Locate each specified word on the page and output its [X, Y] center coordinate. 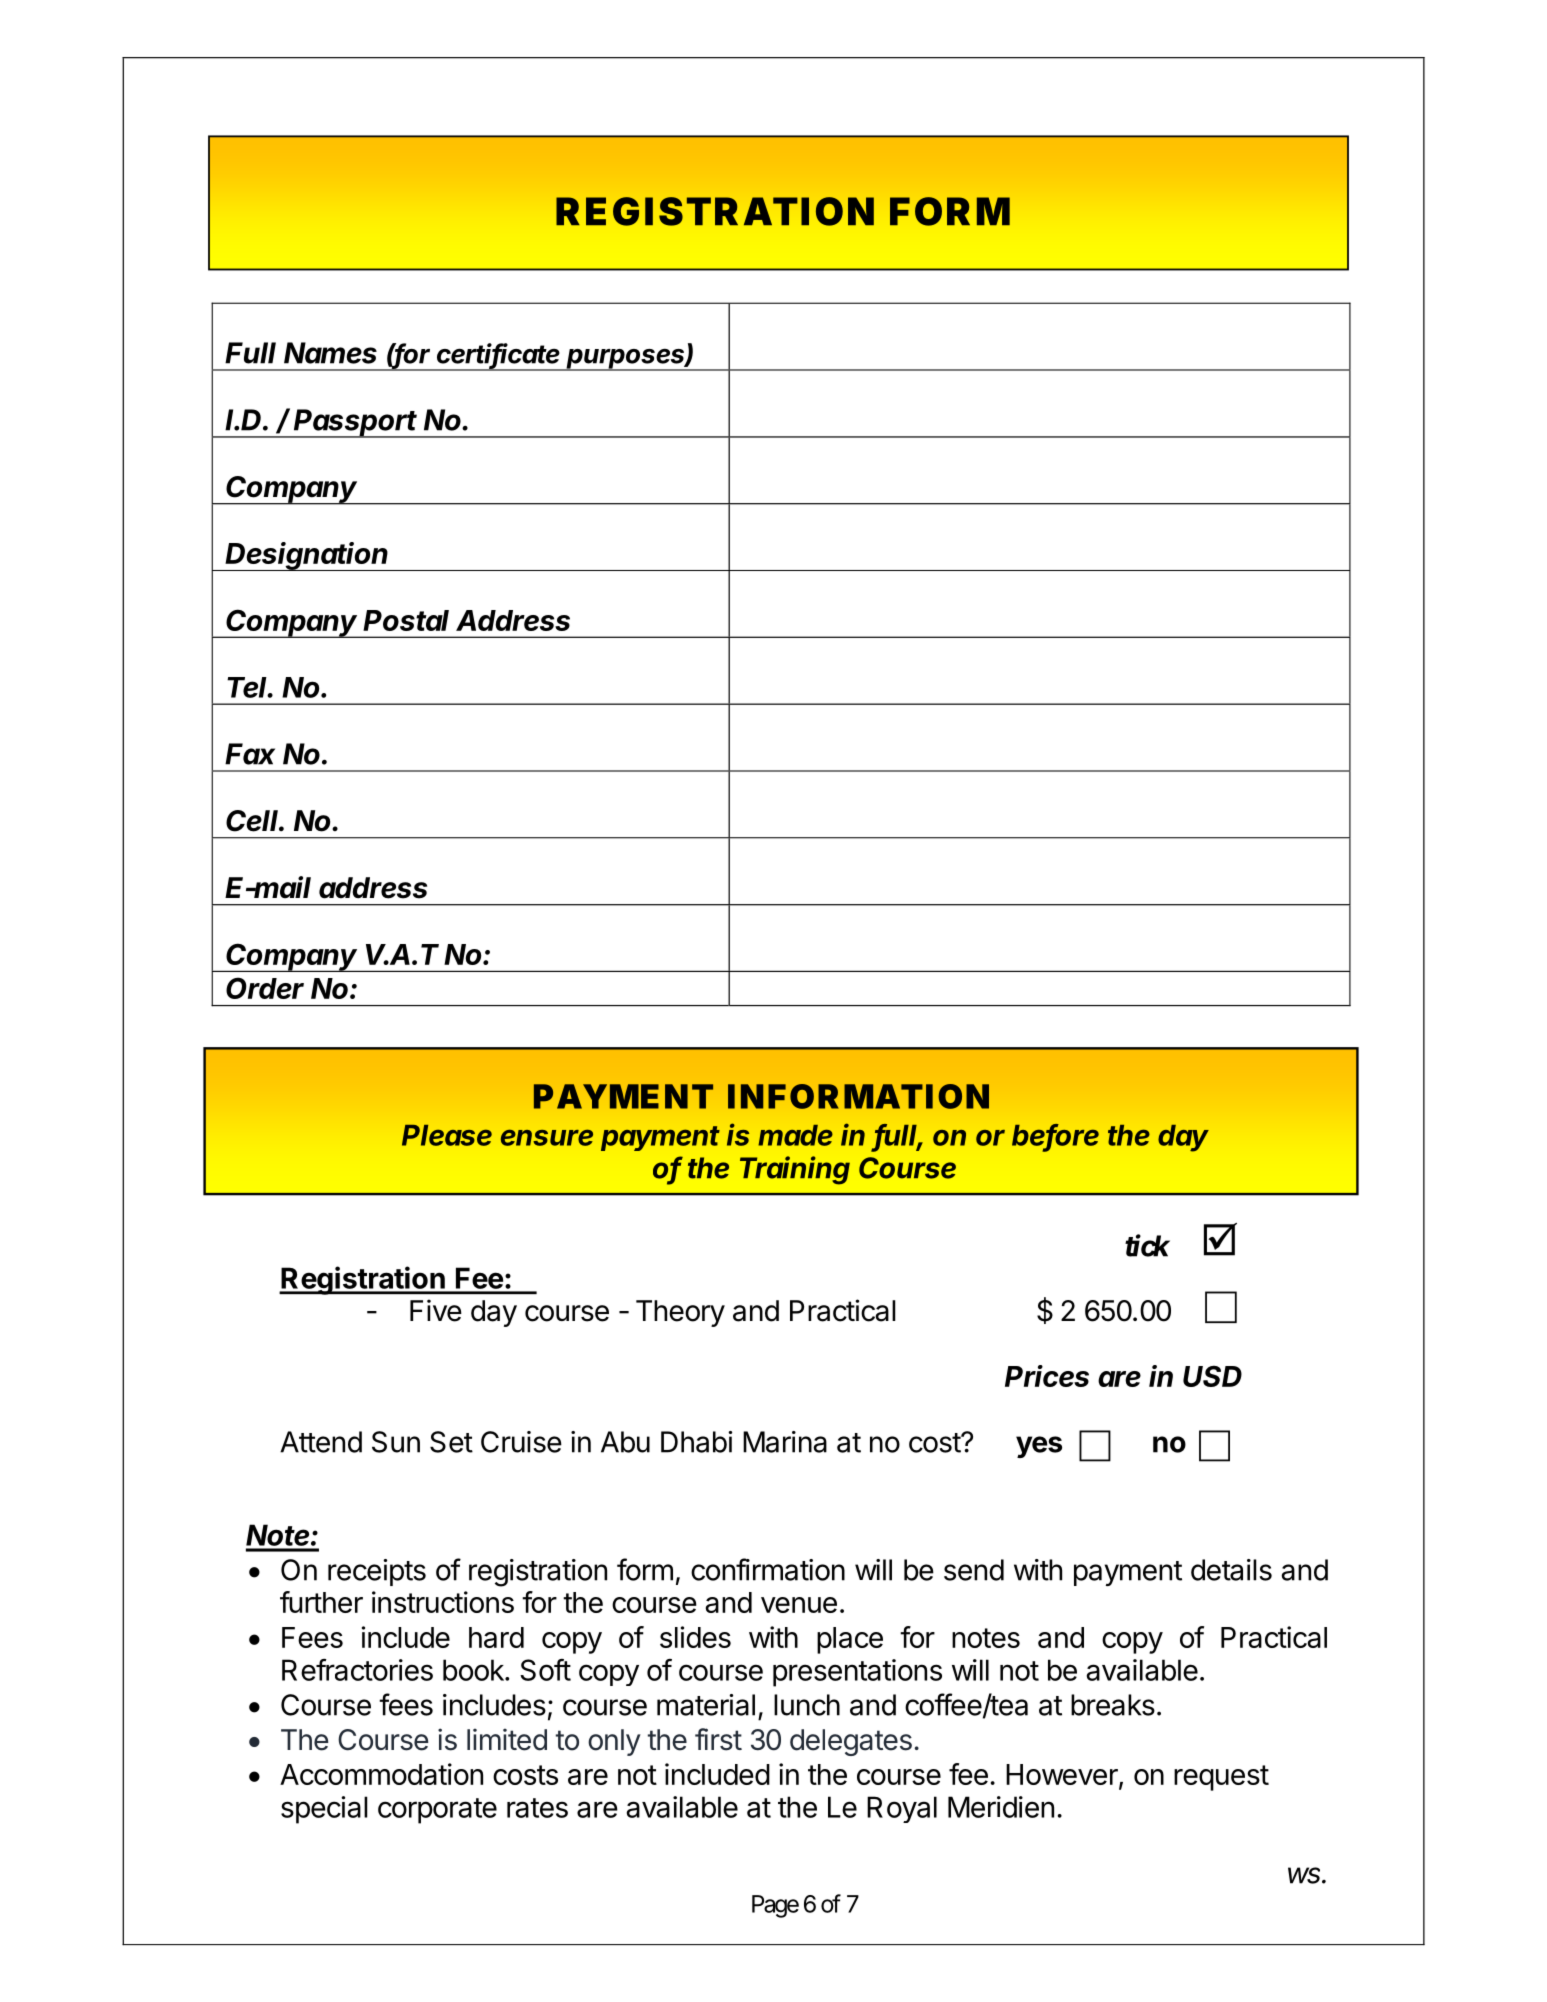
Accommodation [381, 1774]
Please [447, 1135]
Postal [406, 620]
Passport [356, 423]
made [795, 1135]
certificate [498, 354]
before [1055, 1136]
